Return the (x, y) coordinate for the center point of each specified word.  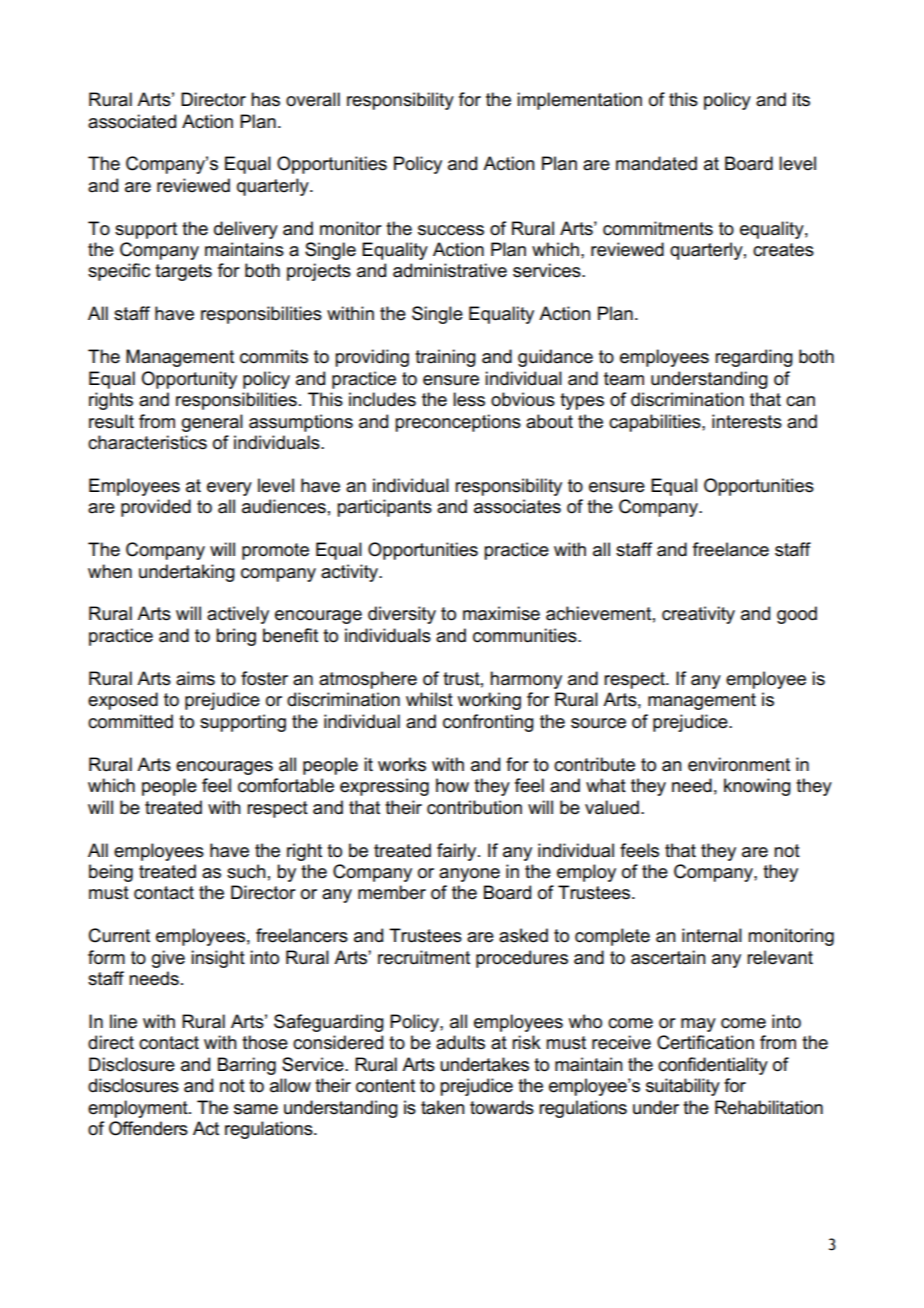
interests (747, 421)
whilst (429, 699)
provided (156, 508)
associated (132, 121)
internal (712, 935)
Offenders (148, 1128)
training (445, 358)
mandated (656, 163)
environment (739, 764)
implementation (579, 101)
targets (183, 272)
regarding (754, 358)
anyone (469, 875)
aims (195, 678)
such (246, 871)
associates (517, 506)
